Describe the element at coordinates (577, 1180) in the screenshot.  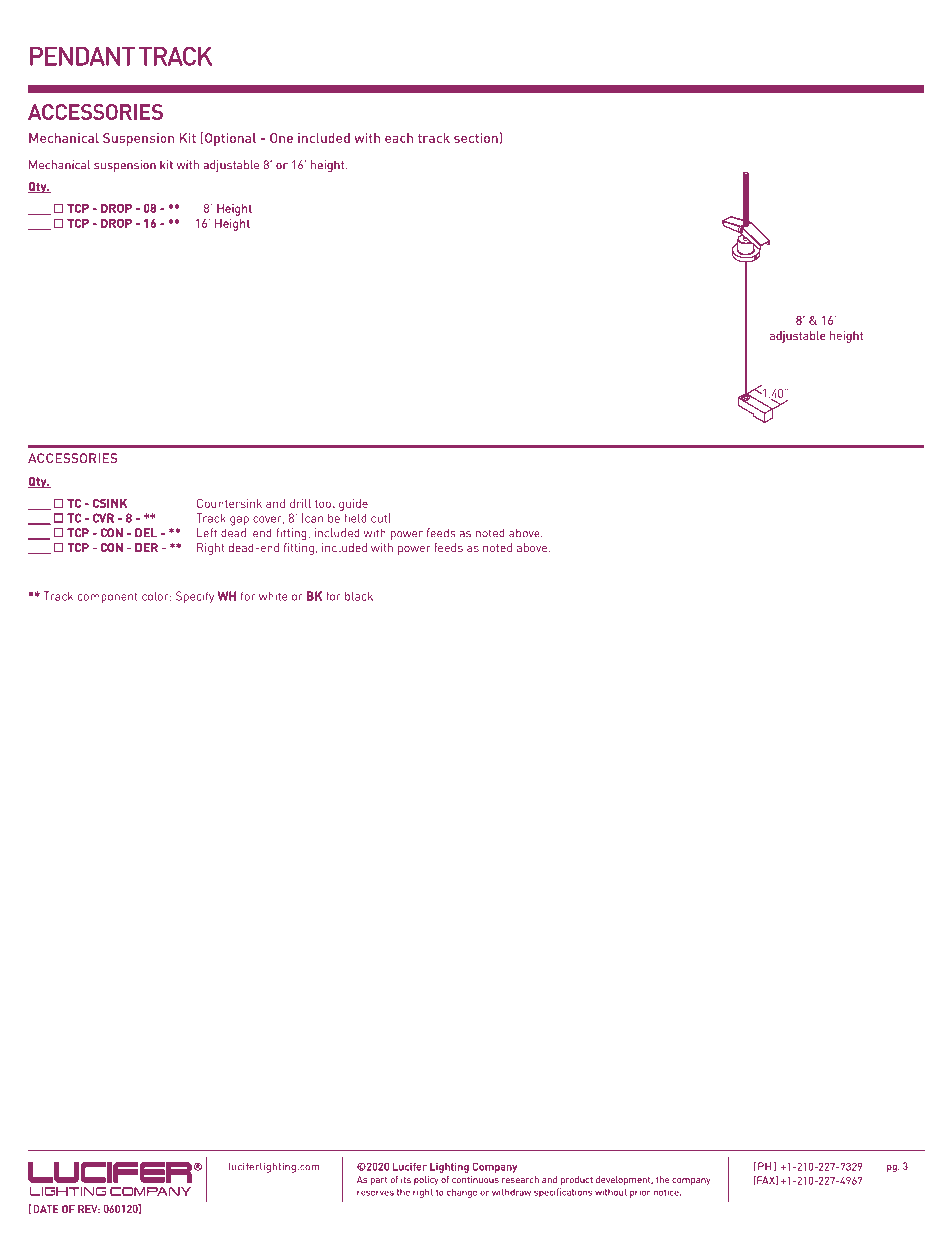
I see `product` at that location.
